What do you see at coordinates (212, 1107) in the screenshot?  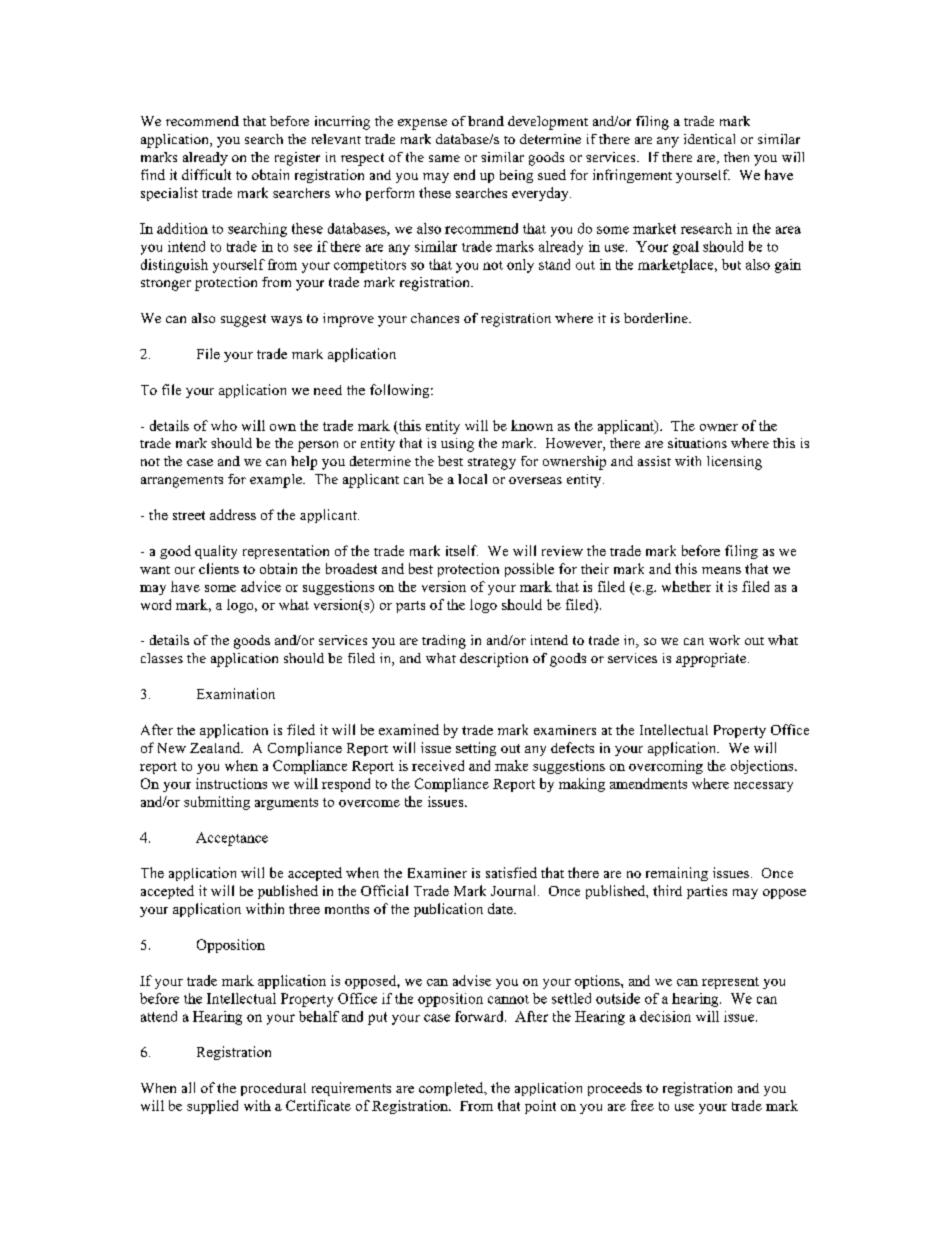 I see `supplied` at bounding box center [212, 1107].
